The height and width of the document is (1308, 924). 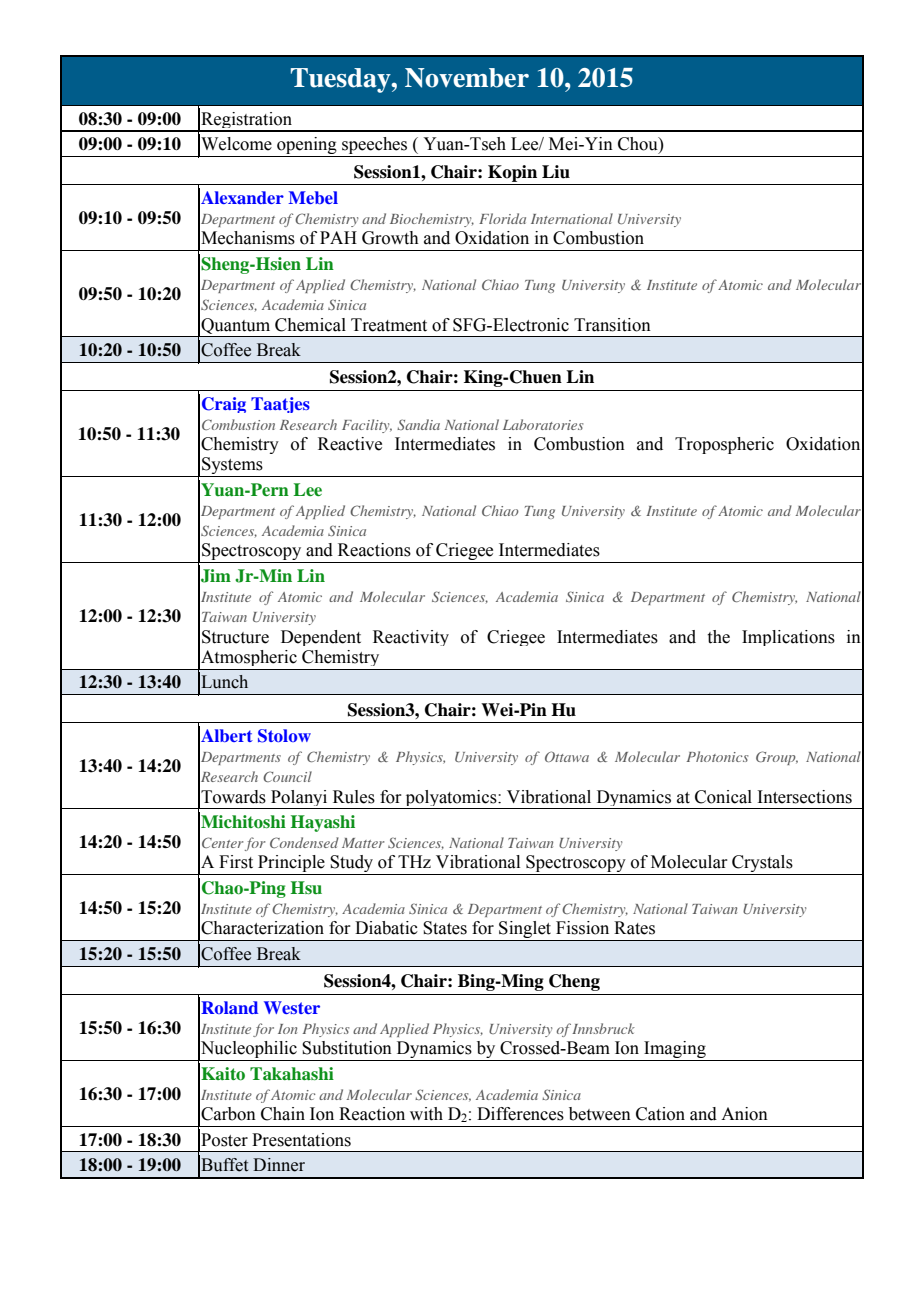 What do you see at coordinates (556, 172) in the document?
I see `Liu` at bounding box center [556, 172].
